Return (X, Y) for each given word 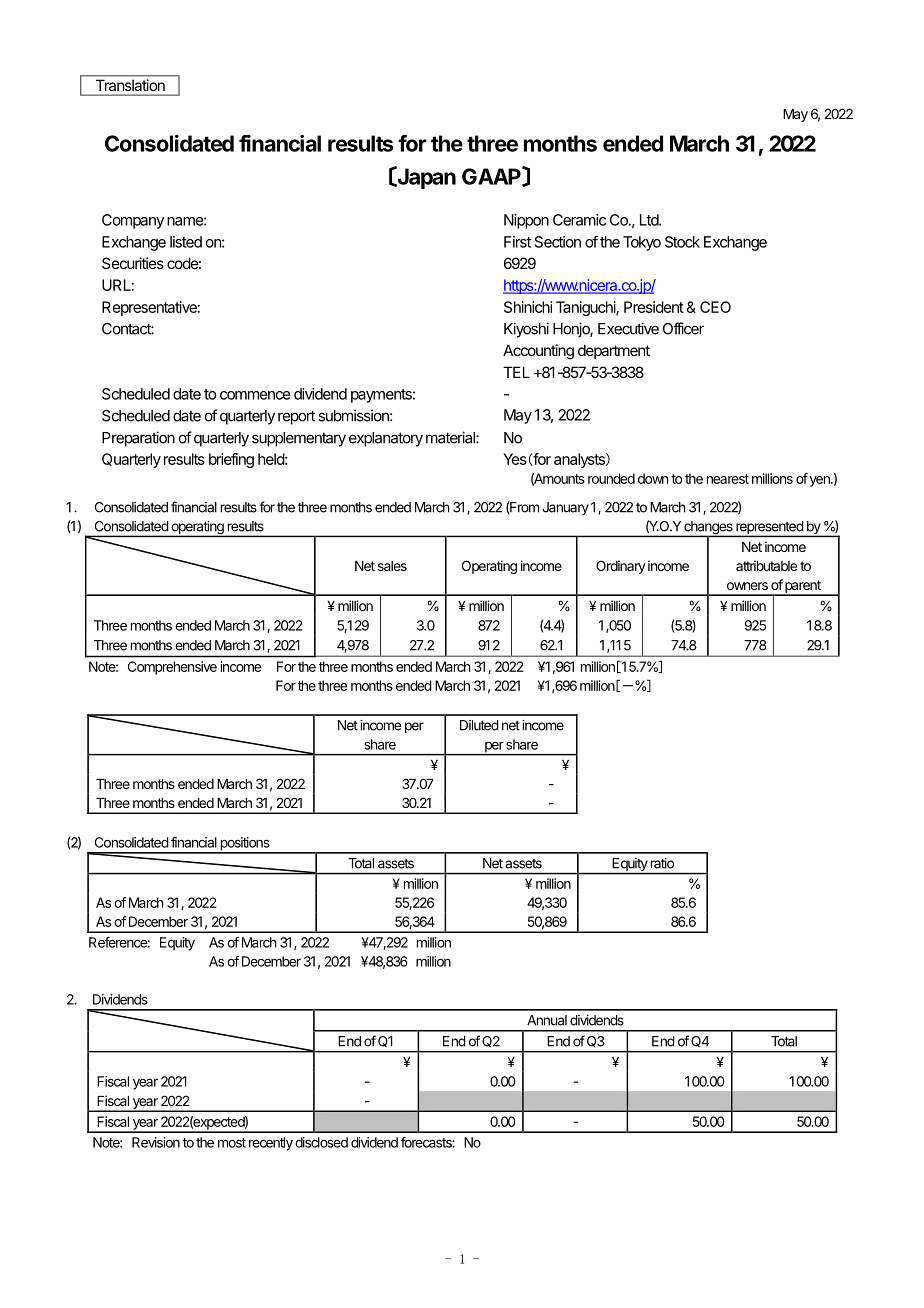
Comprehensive (172, 668)
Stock (682, 242)
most (232, 1143)
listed (186, 242)
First (517, 242)
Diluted (479, 725)
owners (747, 586)
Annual (547, 1020)
